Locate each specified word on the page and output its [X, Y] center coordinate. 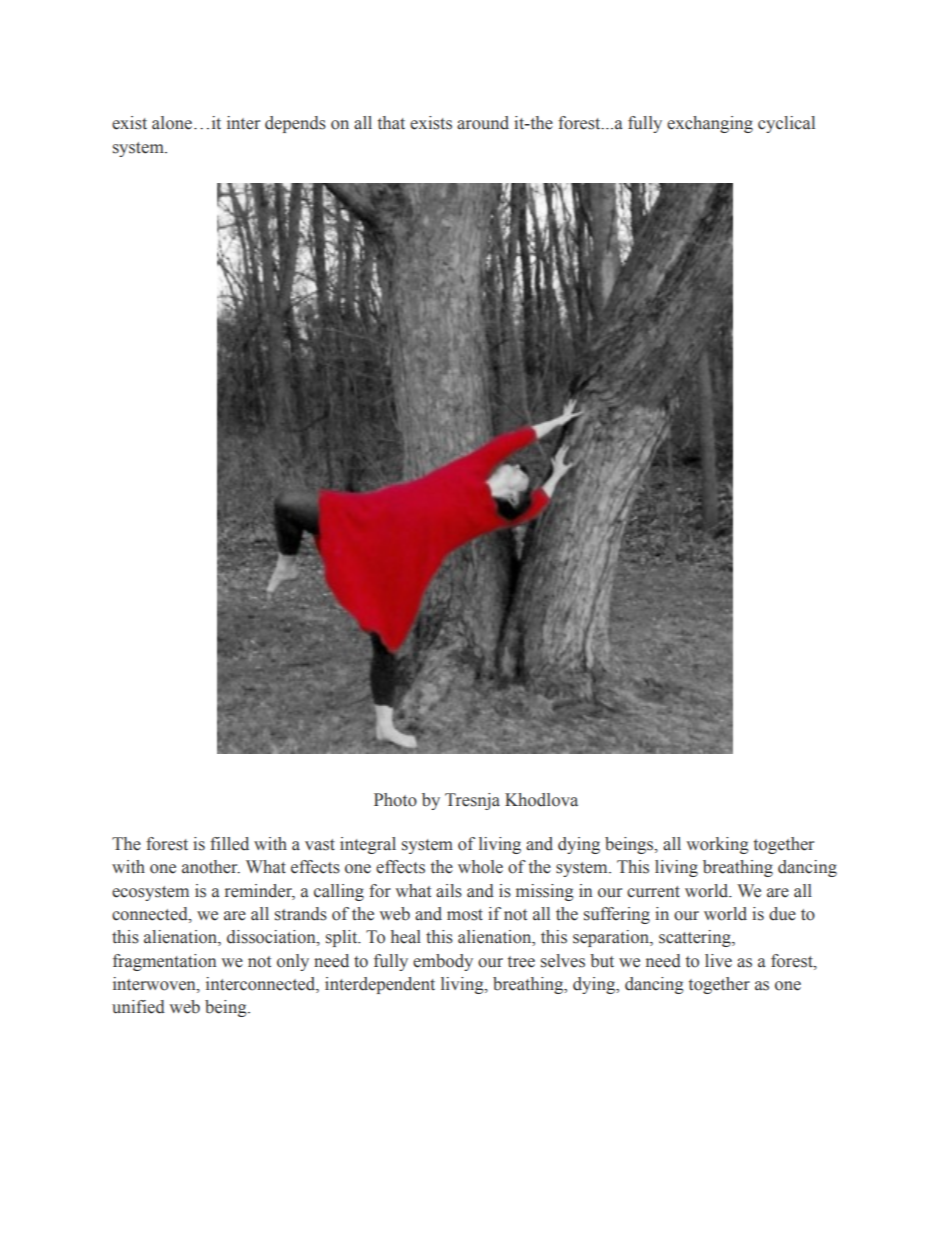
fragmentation [164, 962]
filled [229, 844]
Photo [395, 800]
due [782, 914]
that [391, 123]
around [483, 123]
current [653, 892]
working [717, 845]
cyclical [786, 124]
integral [368, 845]
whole [480, 867]
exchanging [710, 124]
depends [295, 124]
